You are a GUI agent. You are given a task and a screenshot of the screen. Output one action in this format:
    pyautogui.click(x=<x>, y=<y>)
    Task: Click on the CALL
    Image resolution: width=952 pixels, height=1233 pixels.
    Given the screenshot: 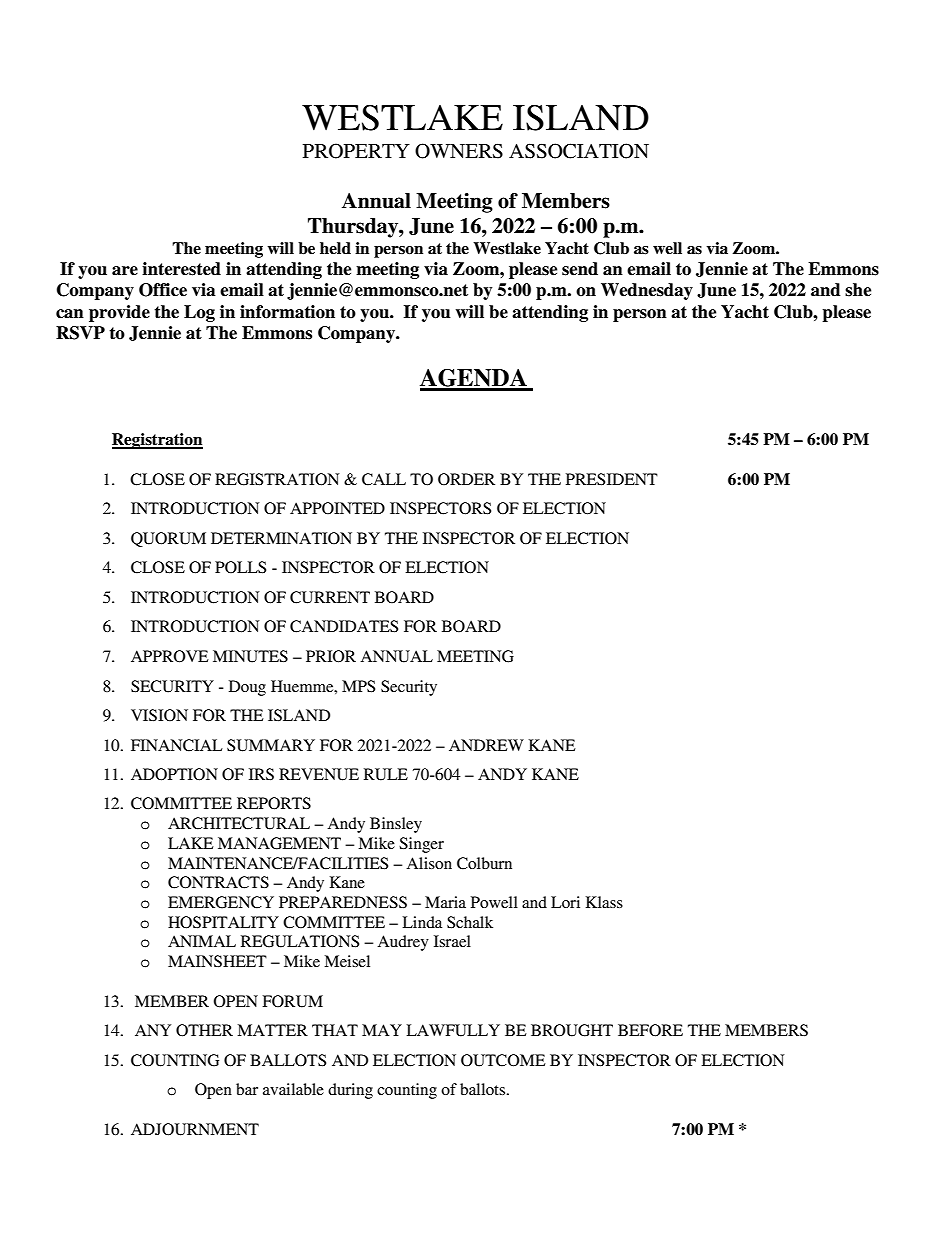 What is the action you would take?
    pyautogui.click(x=384, y=479)
